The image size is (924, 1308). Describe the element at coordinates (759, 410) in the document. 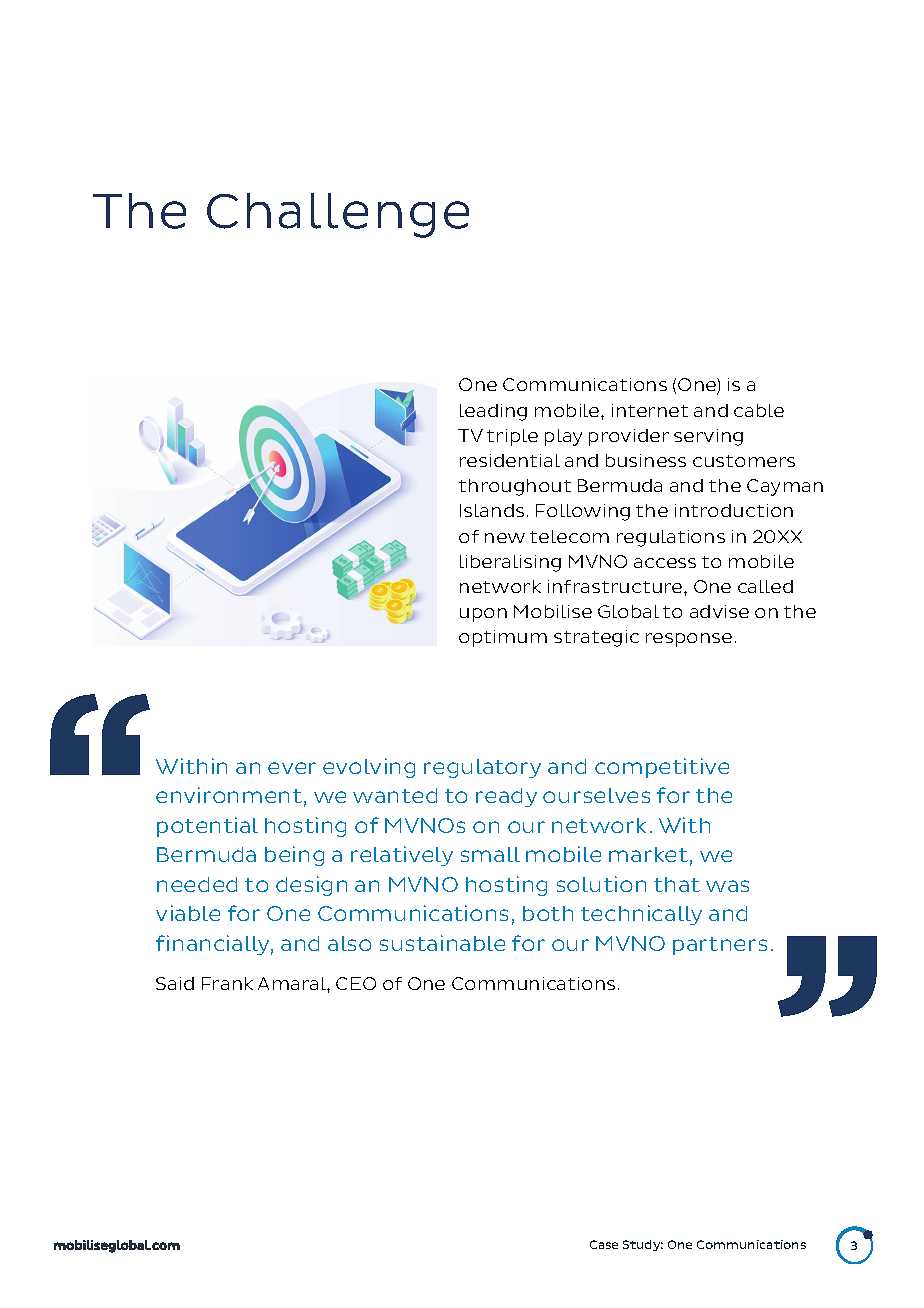

I see `cable` at that location.
